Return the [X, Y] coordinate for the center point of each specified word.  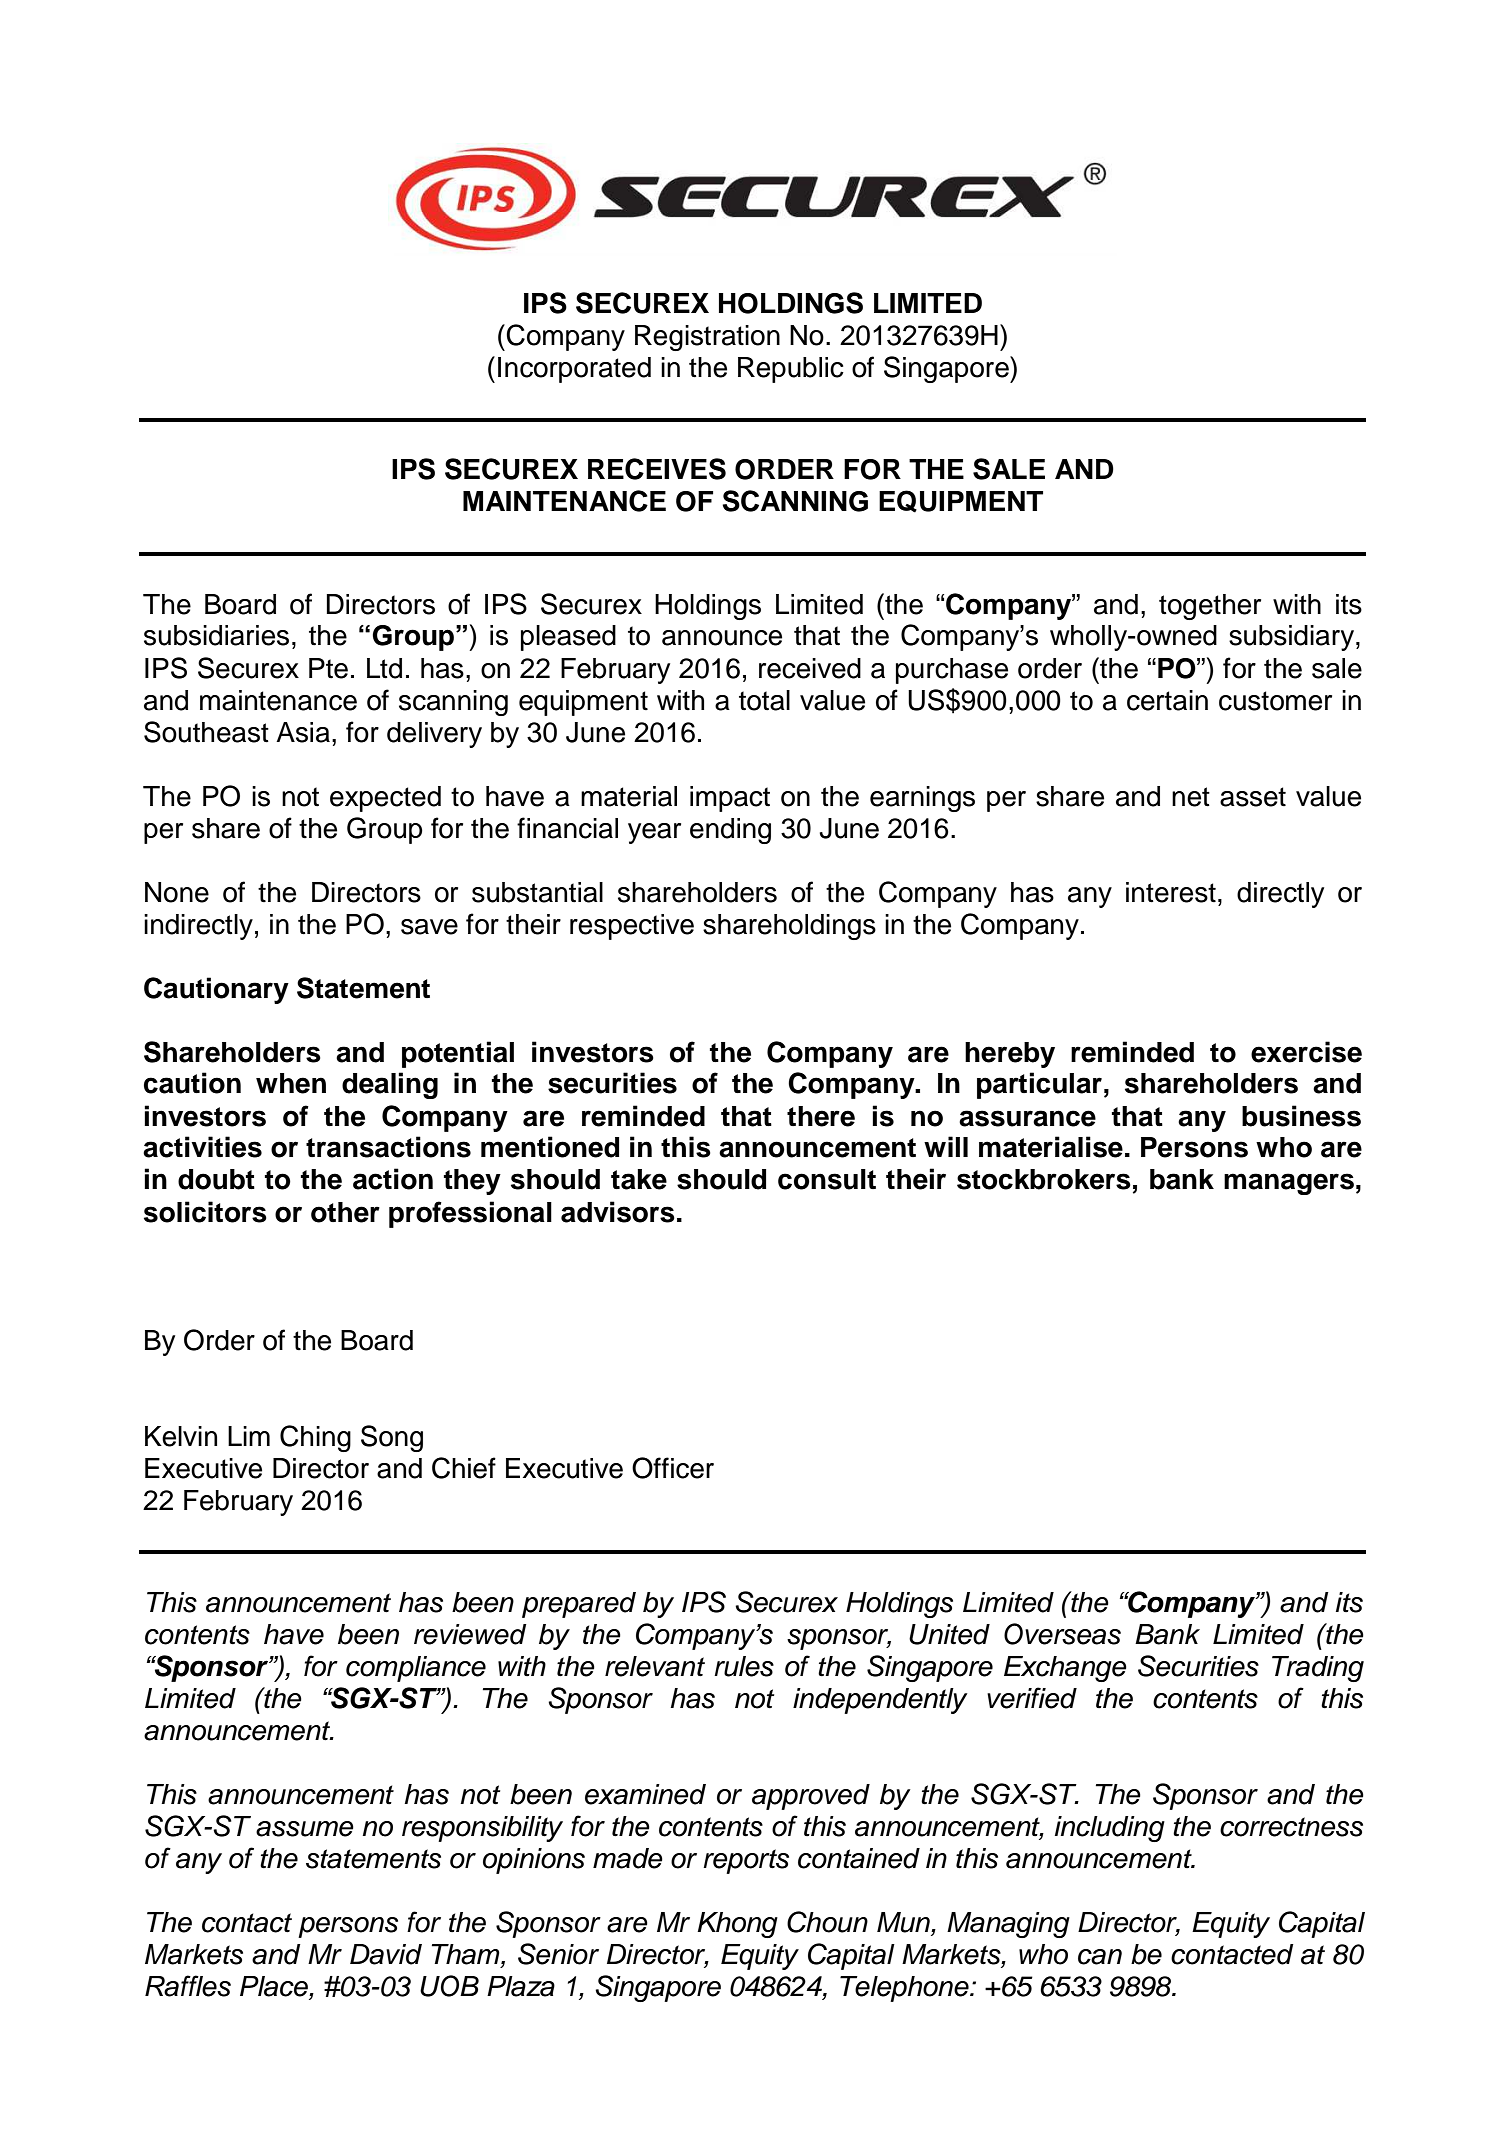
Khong [737, 1925]
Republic [791, 370]
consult [827, 1179]
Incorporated [574, 370]
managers [1289, 1184]
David [386, 1954]
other [345, 1212]
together [1210, 607]
